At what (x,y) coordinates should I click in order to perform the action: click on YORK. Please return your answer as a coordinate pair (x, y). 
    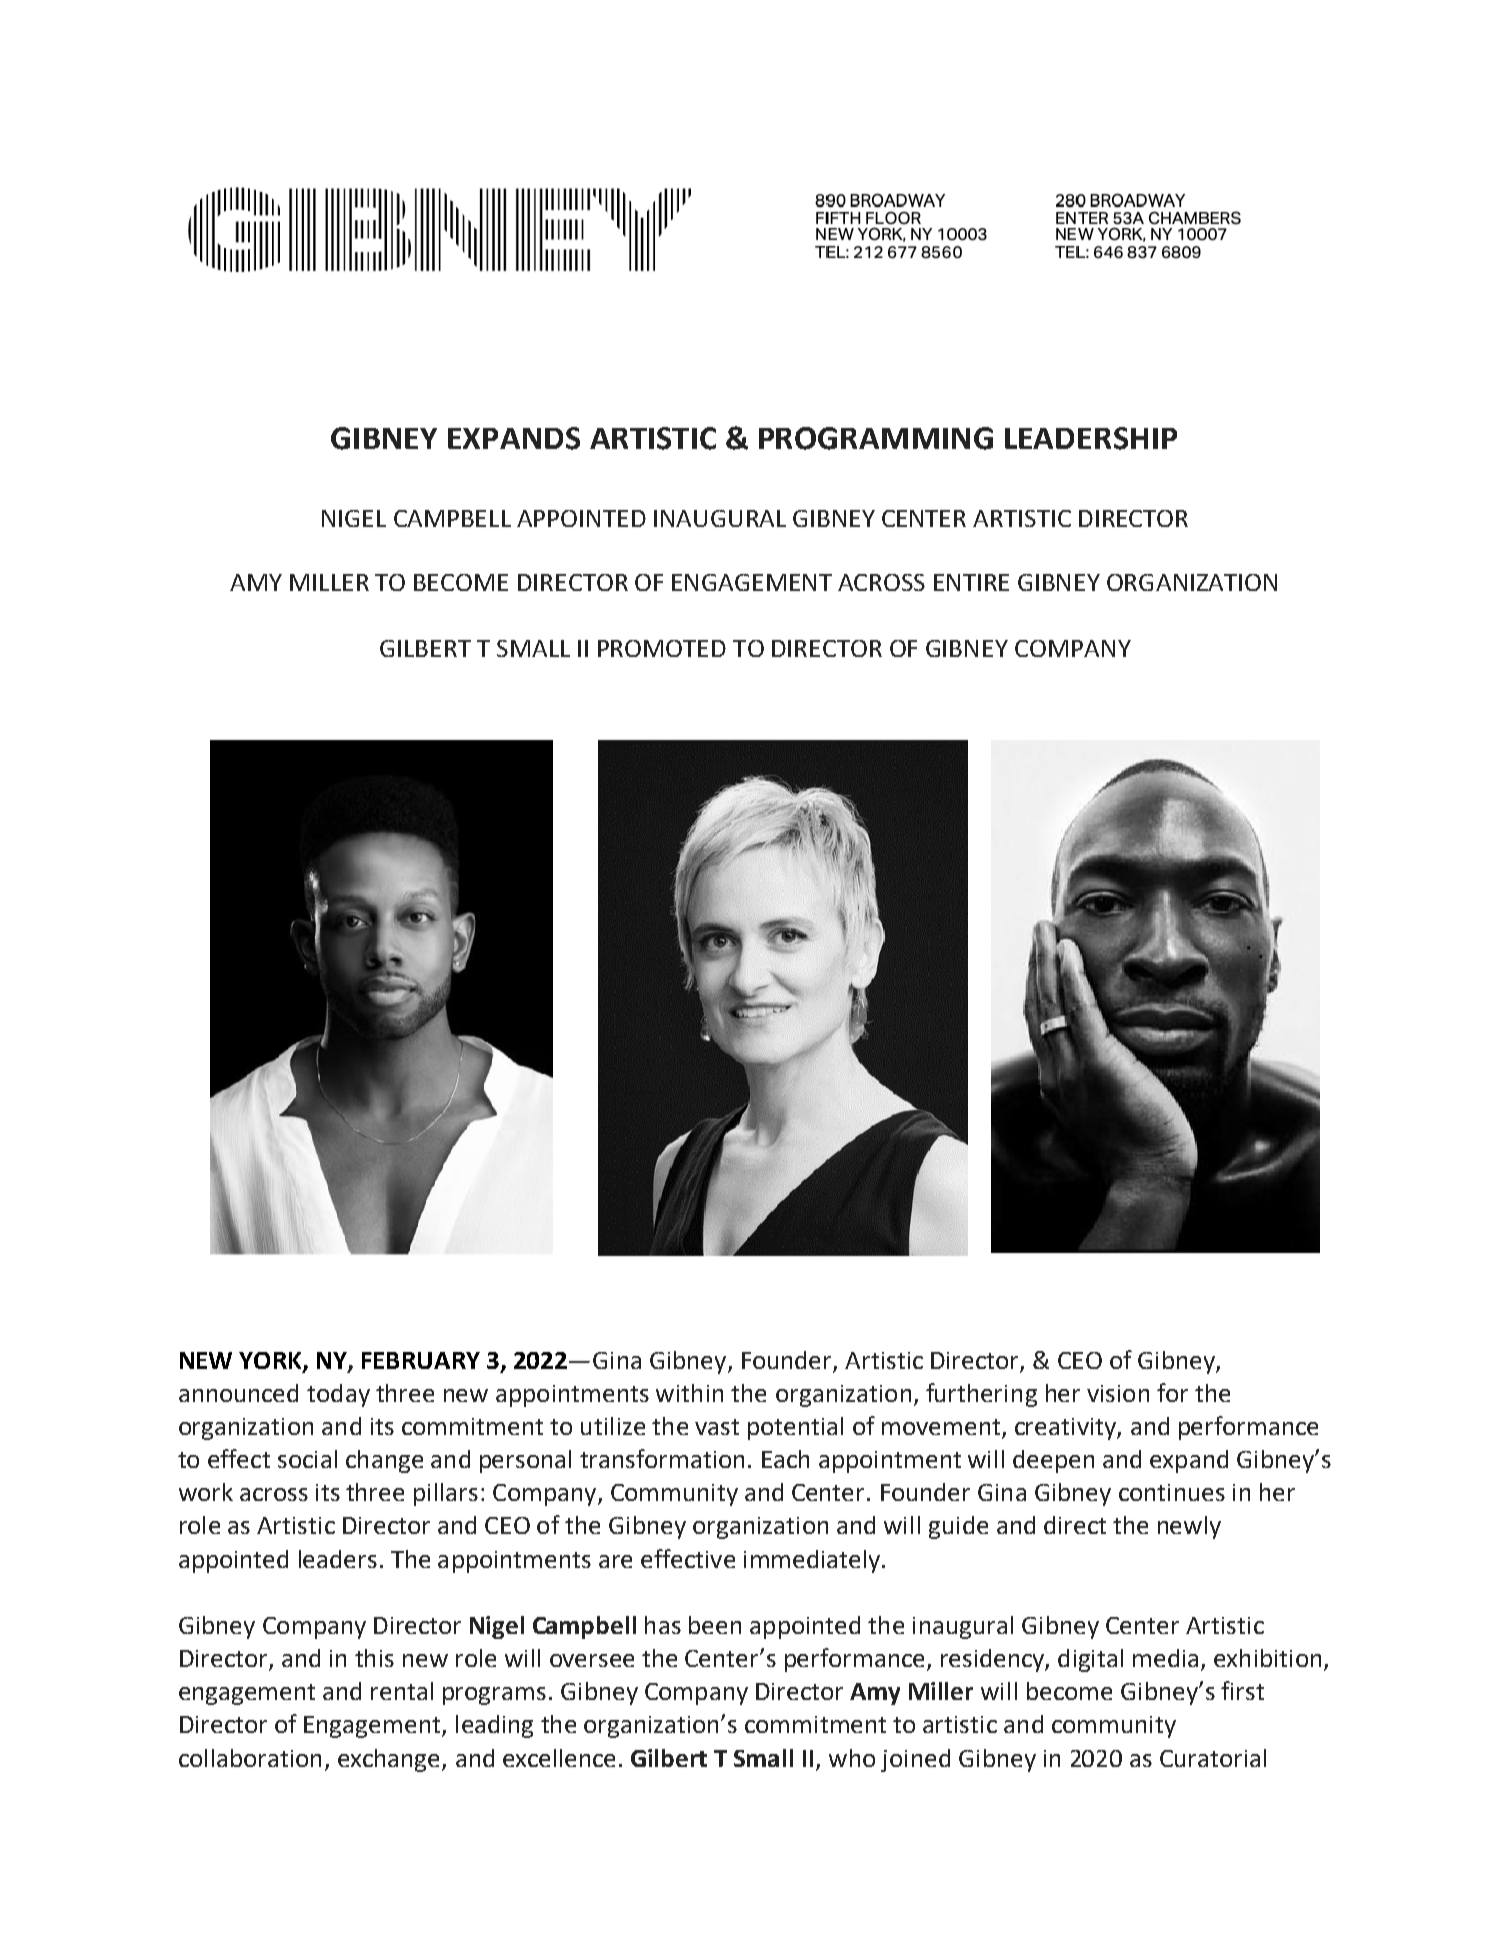
    Looking at the image, I should click on (271, 1361).
